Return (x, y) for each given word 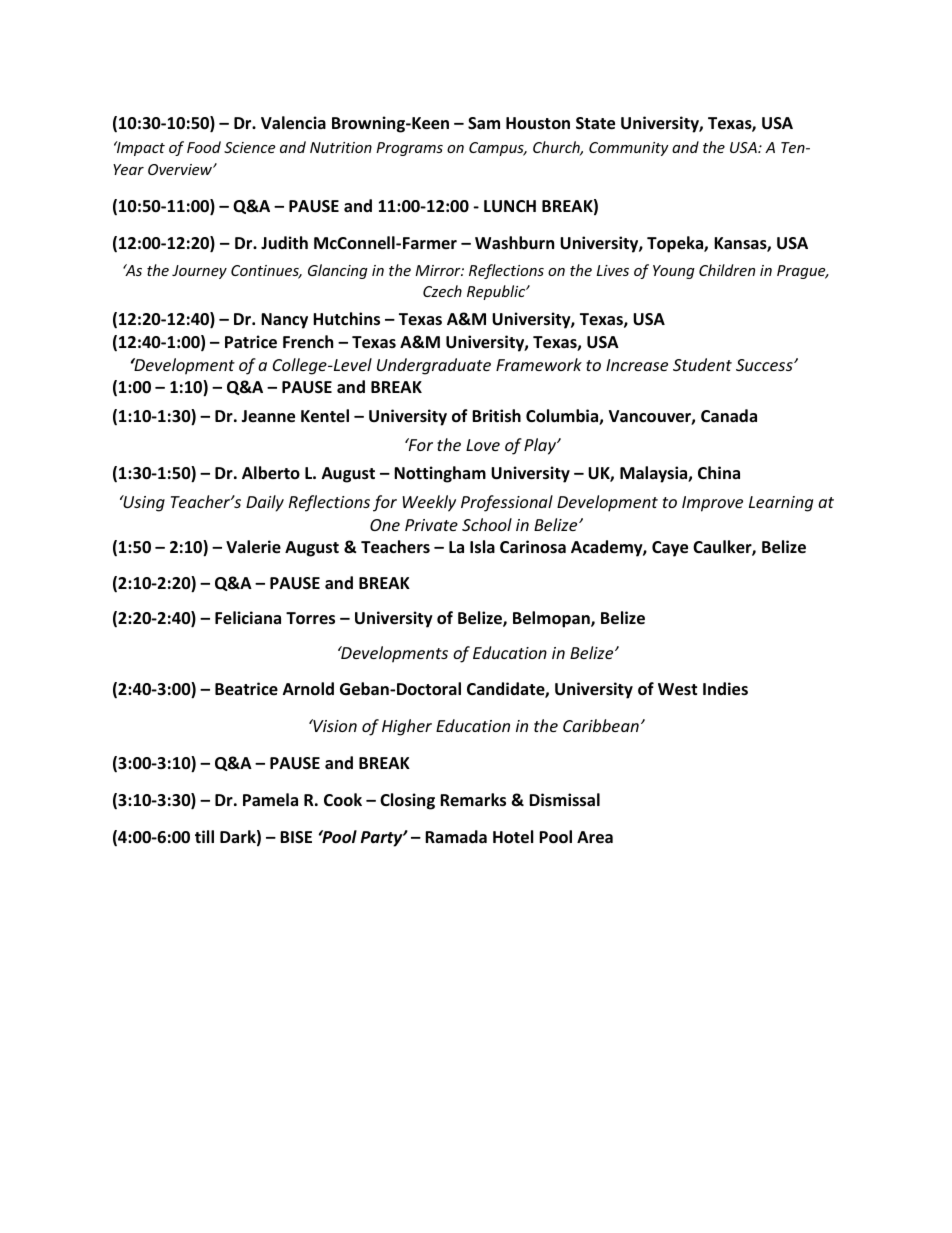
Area (595, 837)
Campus (497, 149)
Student (702, 364)
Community (629, 149)
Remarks (473, 800)
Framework (539, 364)
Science (249, 147)
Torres (310, 618)
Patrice (251, 342)
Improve (712, 504)
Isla (482, 547)
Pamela (270, 799)
